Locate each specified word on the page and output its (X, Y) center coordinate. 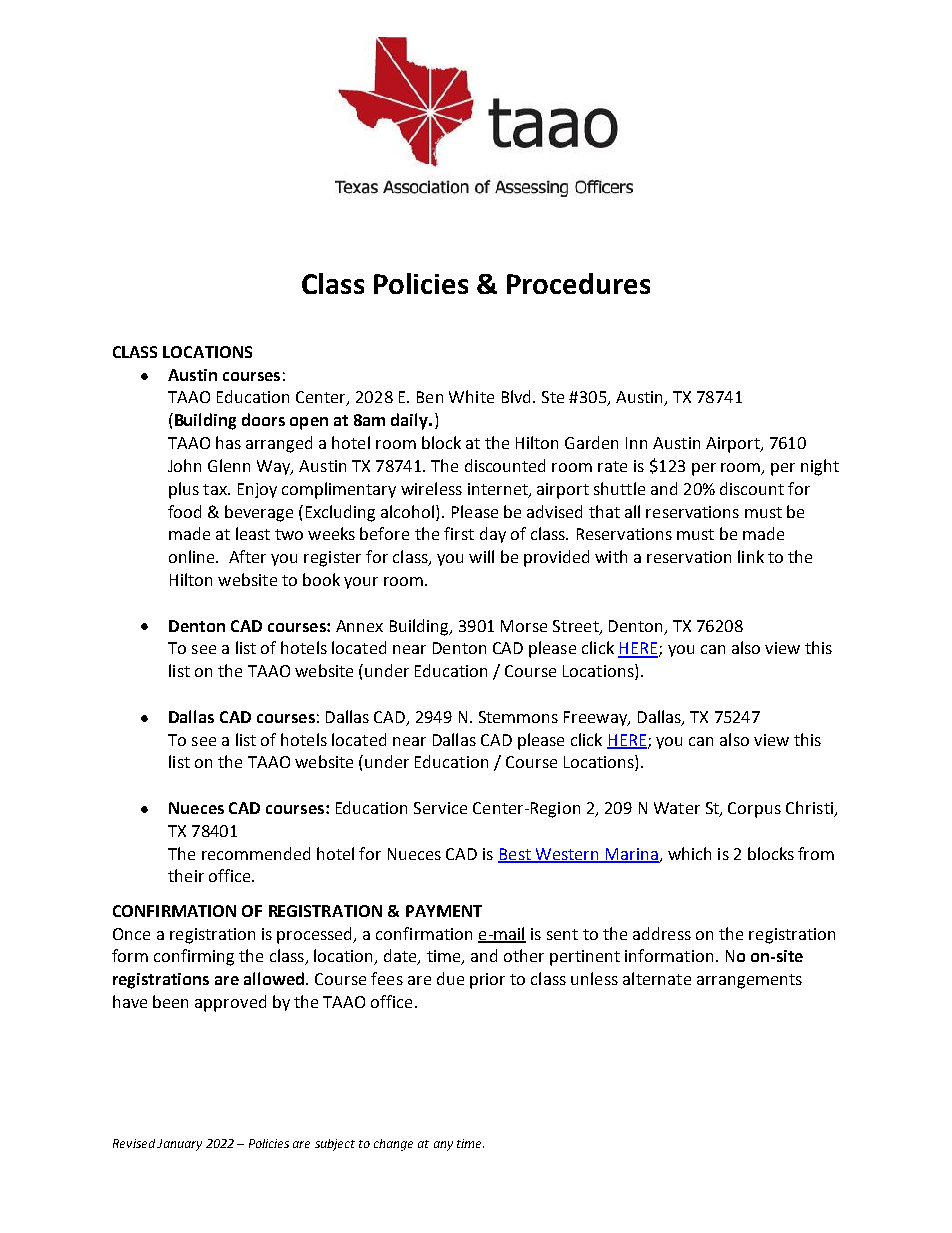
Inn (636, 443)
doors (263, 419)
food (184, 511)
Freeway (596, 718)
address (662, 933)
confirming (194, 957)
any (443, 1146)
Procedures (578, 283)
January (179, 1145)
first (459, 533)
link (751, 556)
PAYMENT (444, 911)
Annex (359, 626)
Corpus (754, 810)
